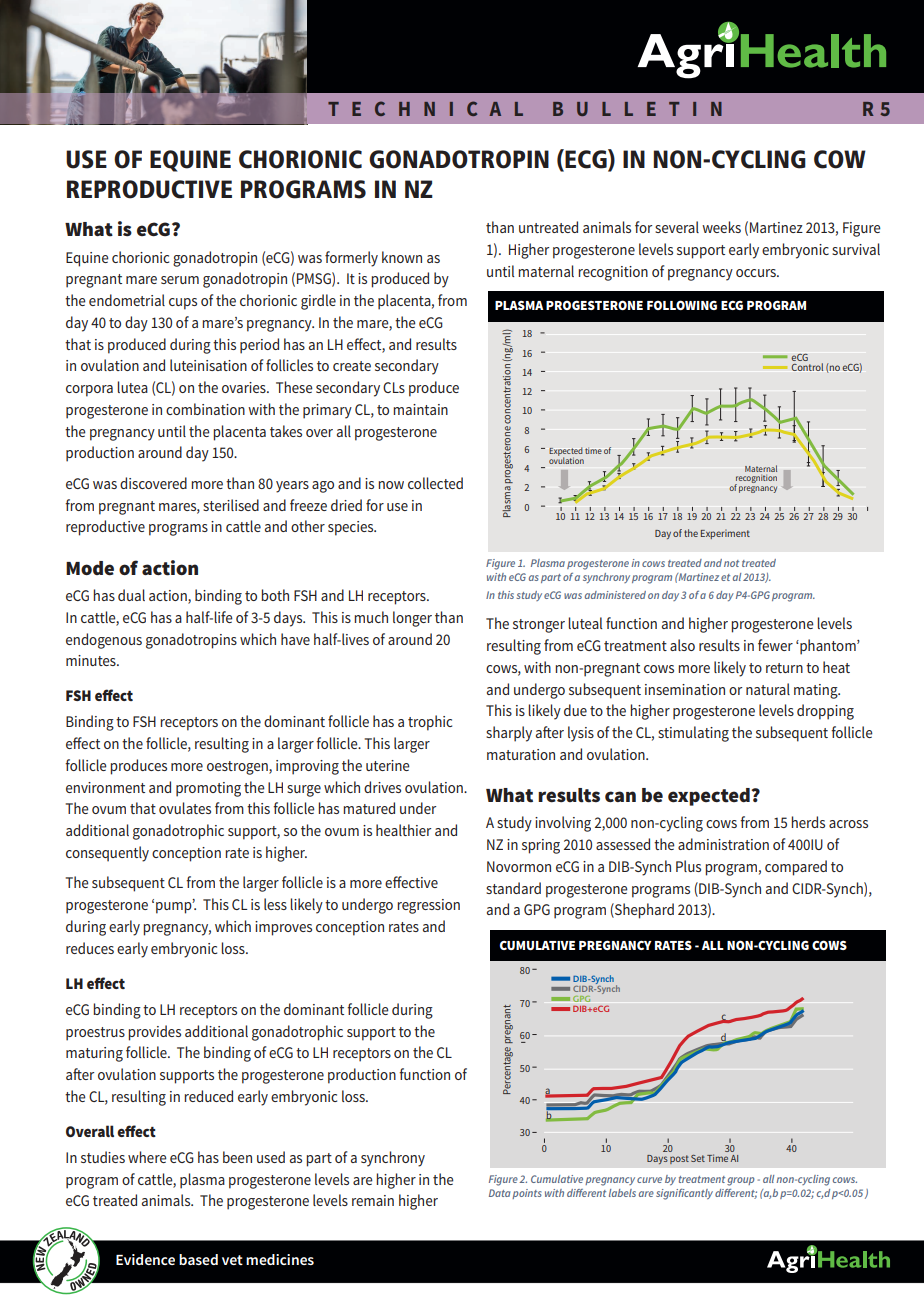 The width and height of the screenshot is (924, 1308). I want to click on Experiment, so click(725, 534).
